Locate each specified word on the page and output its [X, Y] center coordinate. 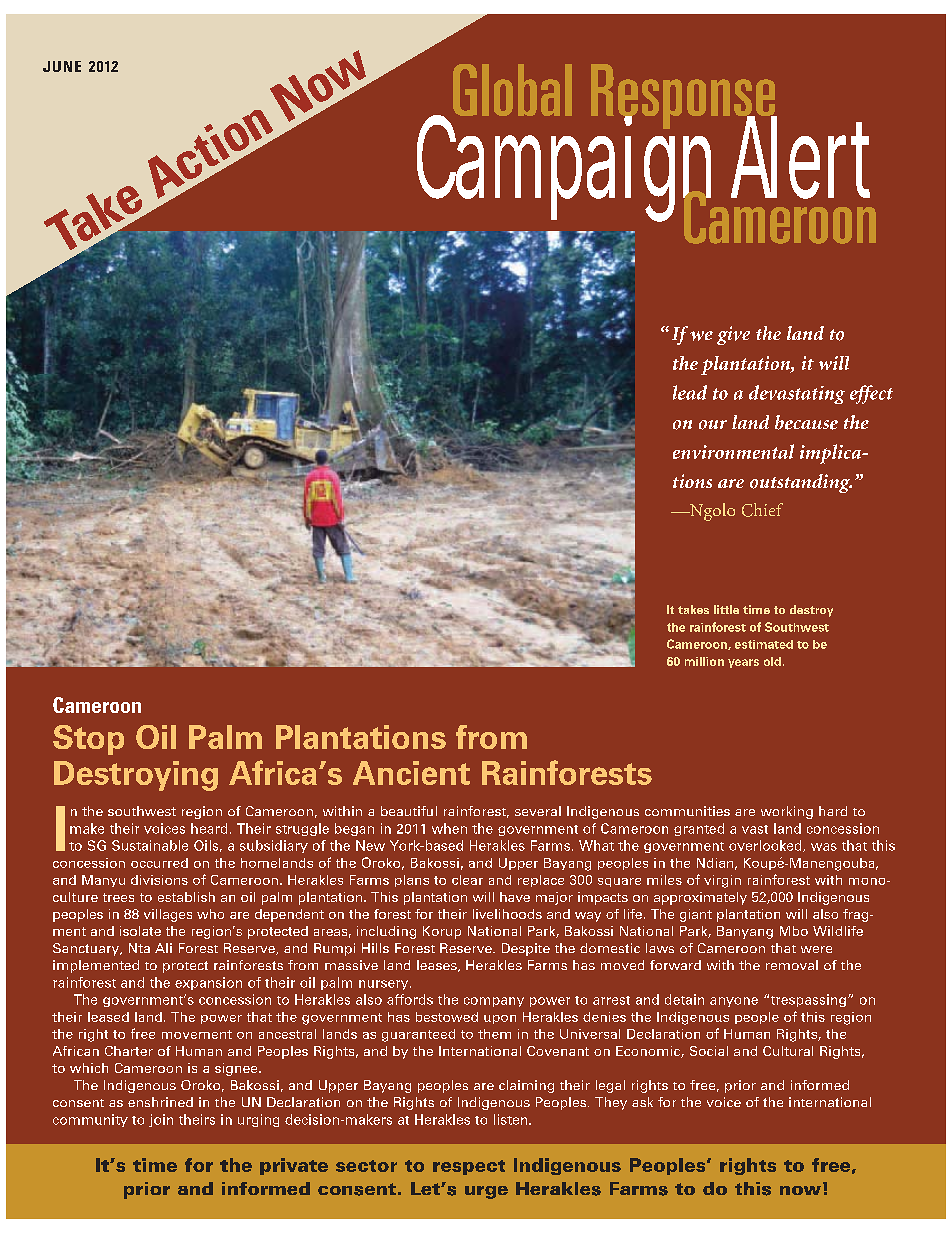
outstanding [801, 483]
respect [469, 1167]
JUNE [62, 66]
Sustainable [150, 845]
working [787, 812]
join [161, 1120]
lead [690, 392]
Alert [799, 157]
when [449, 828]
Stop [88, 740]
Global [512, 90]
